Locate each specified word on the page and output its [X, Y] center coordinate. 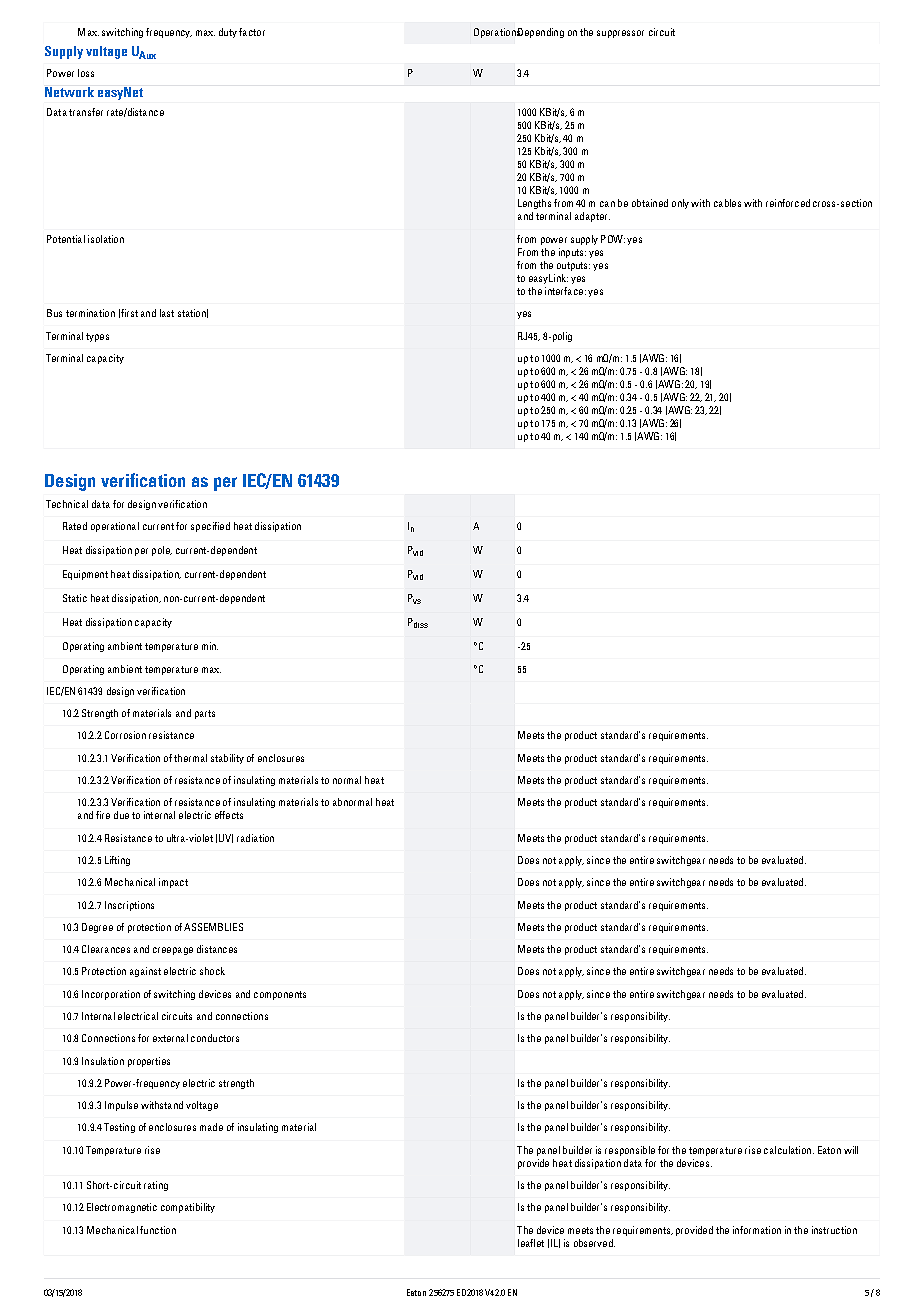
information [757, 1230]
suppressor [620, 34]
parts [205, 714]
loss [86, 73]
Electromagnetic [122, 1208]
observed [594, 1243]
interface [564, 291]
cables [727, 203]
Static [75, 598]
